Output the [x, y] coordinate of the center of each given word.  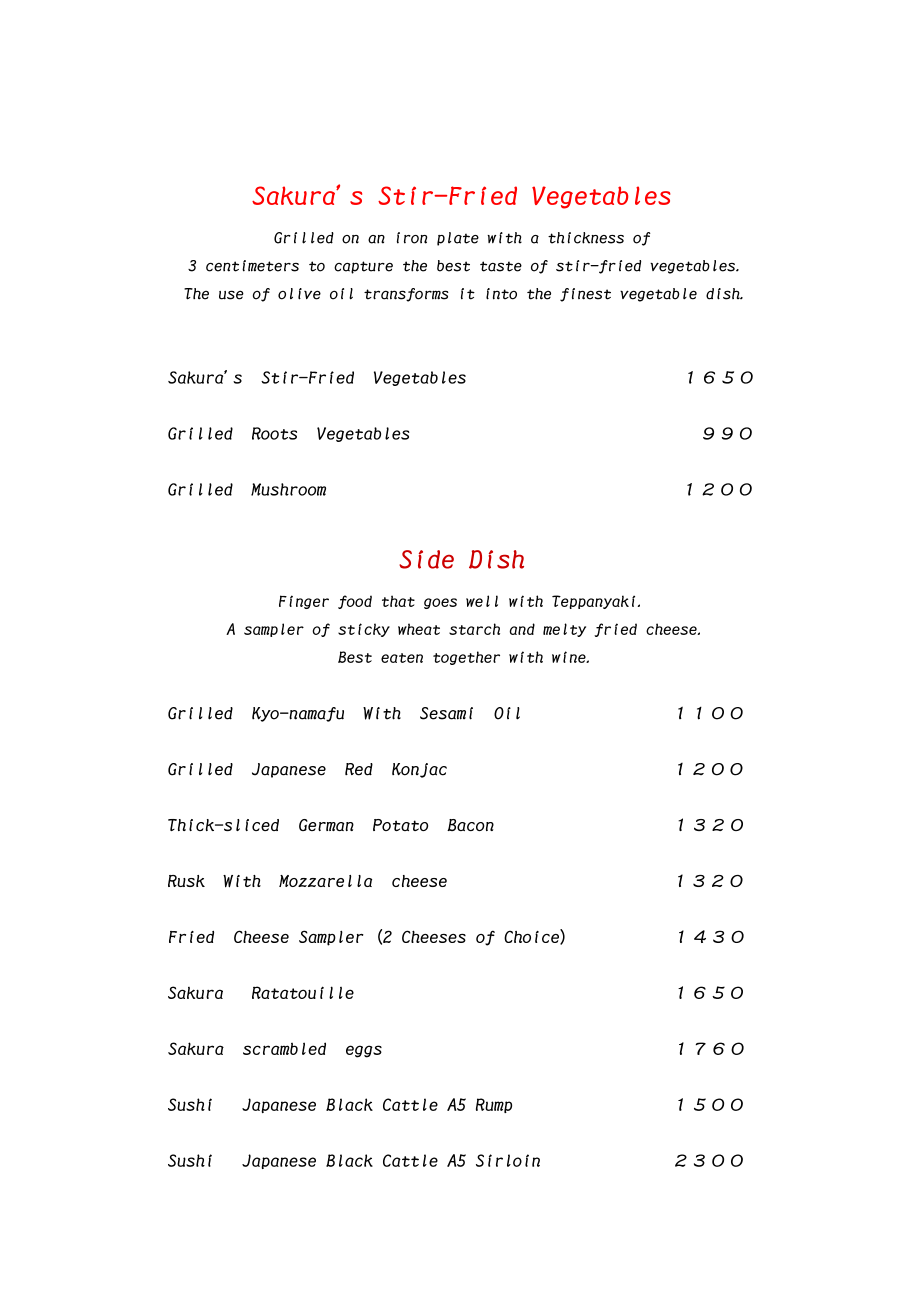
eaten [402, 658]
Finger [304, 602]
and [522, 629]
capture [363, 267]
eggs [364, 1051]
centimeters [252, 266]
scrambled [284, 1048]
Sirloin [508, 1160]
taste [501, 266]
